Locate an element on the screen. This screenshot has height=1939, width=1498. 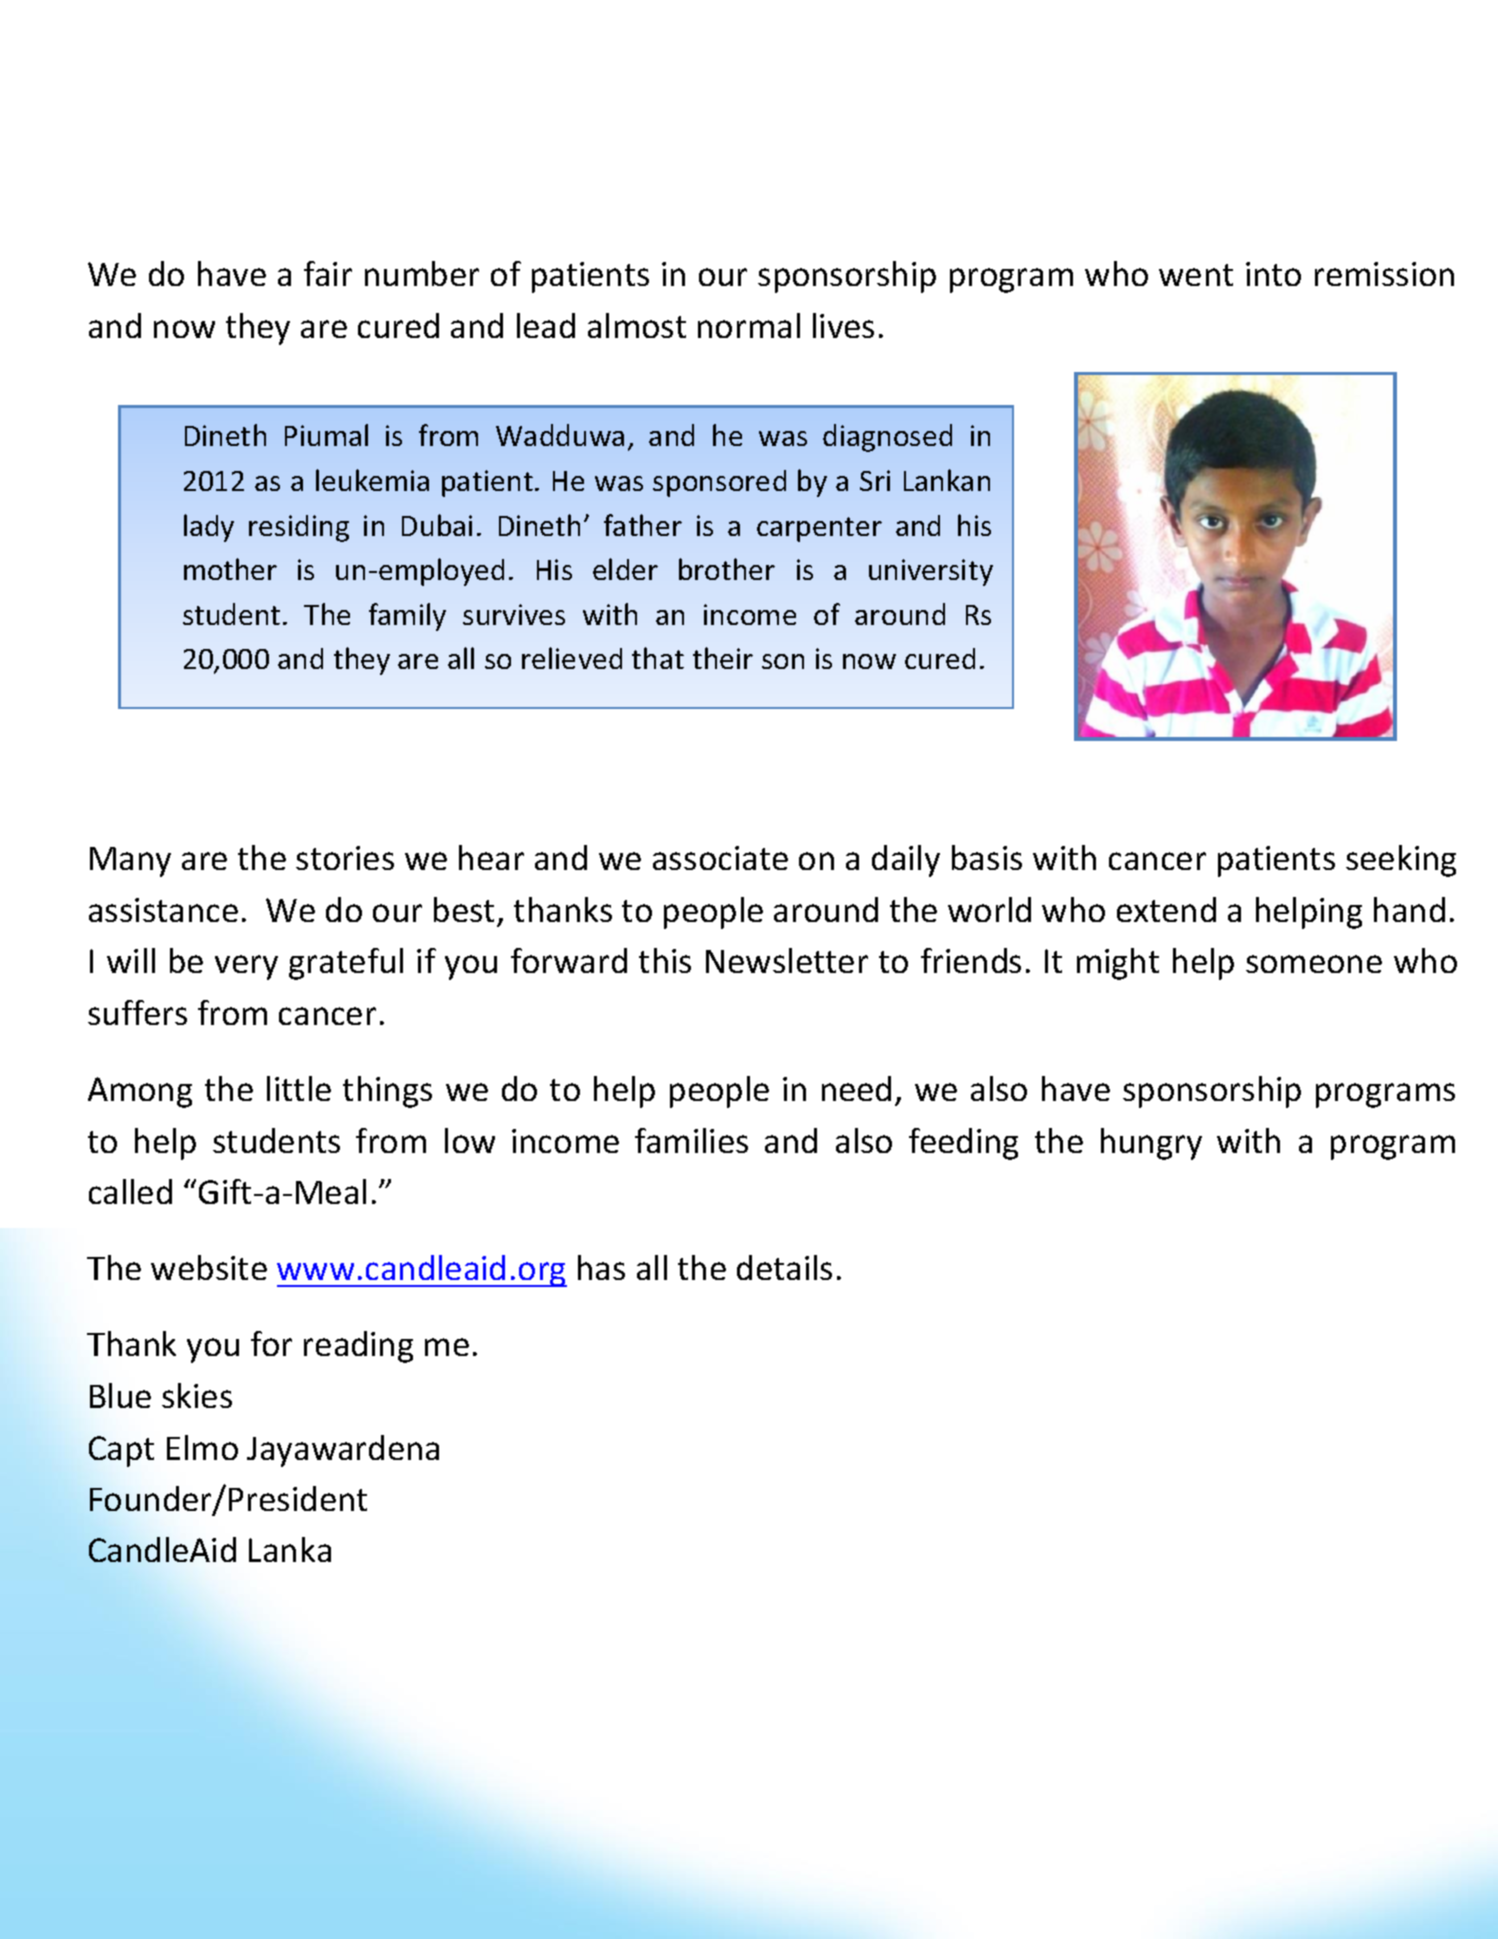
extend is located at coordinates (1166, 909).
